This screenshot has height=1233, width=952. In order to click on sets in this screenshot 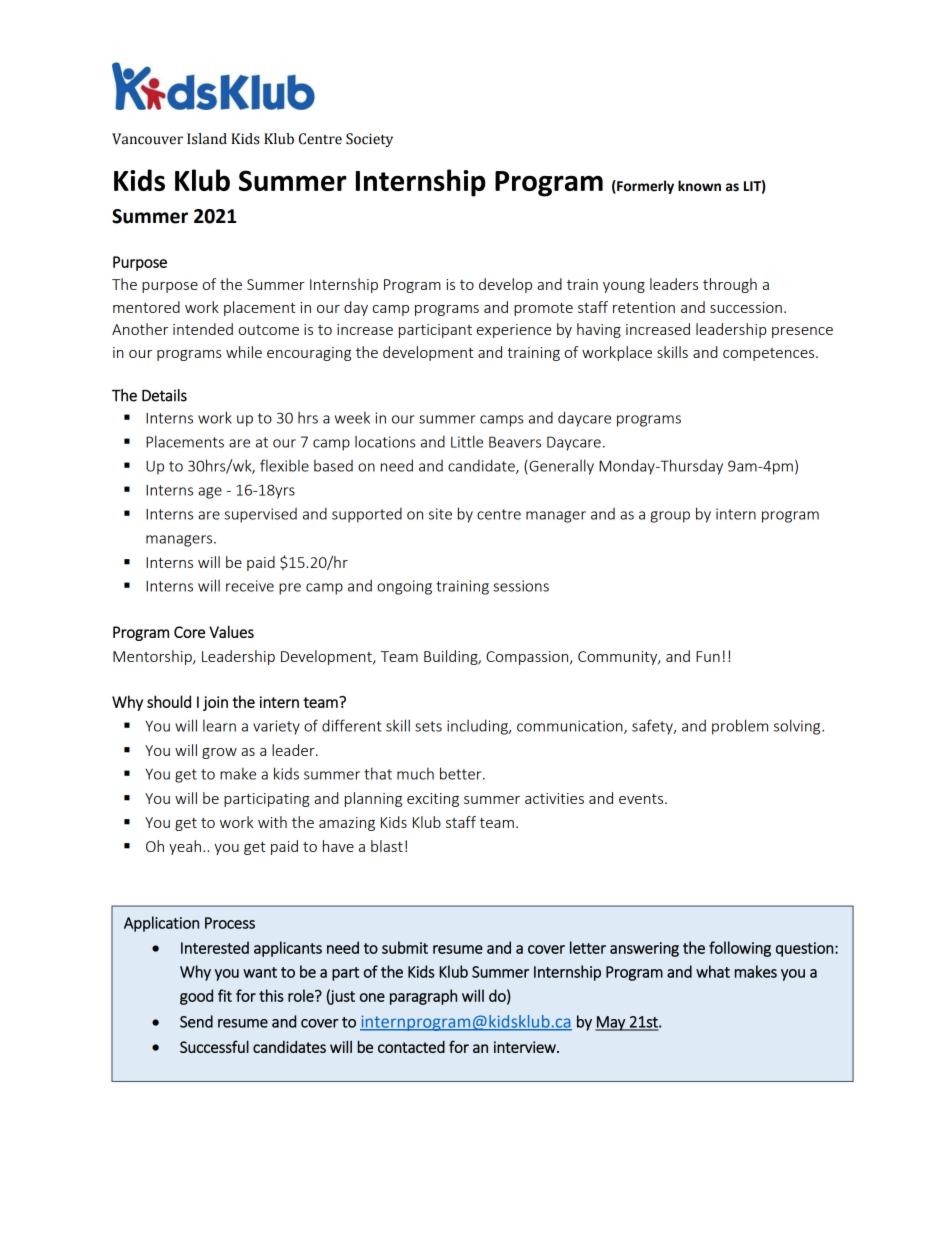, I will do `click(428, 726)`.
